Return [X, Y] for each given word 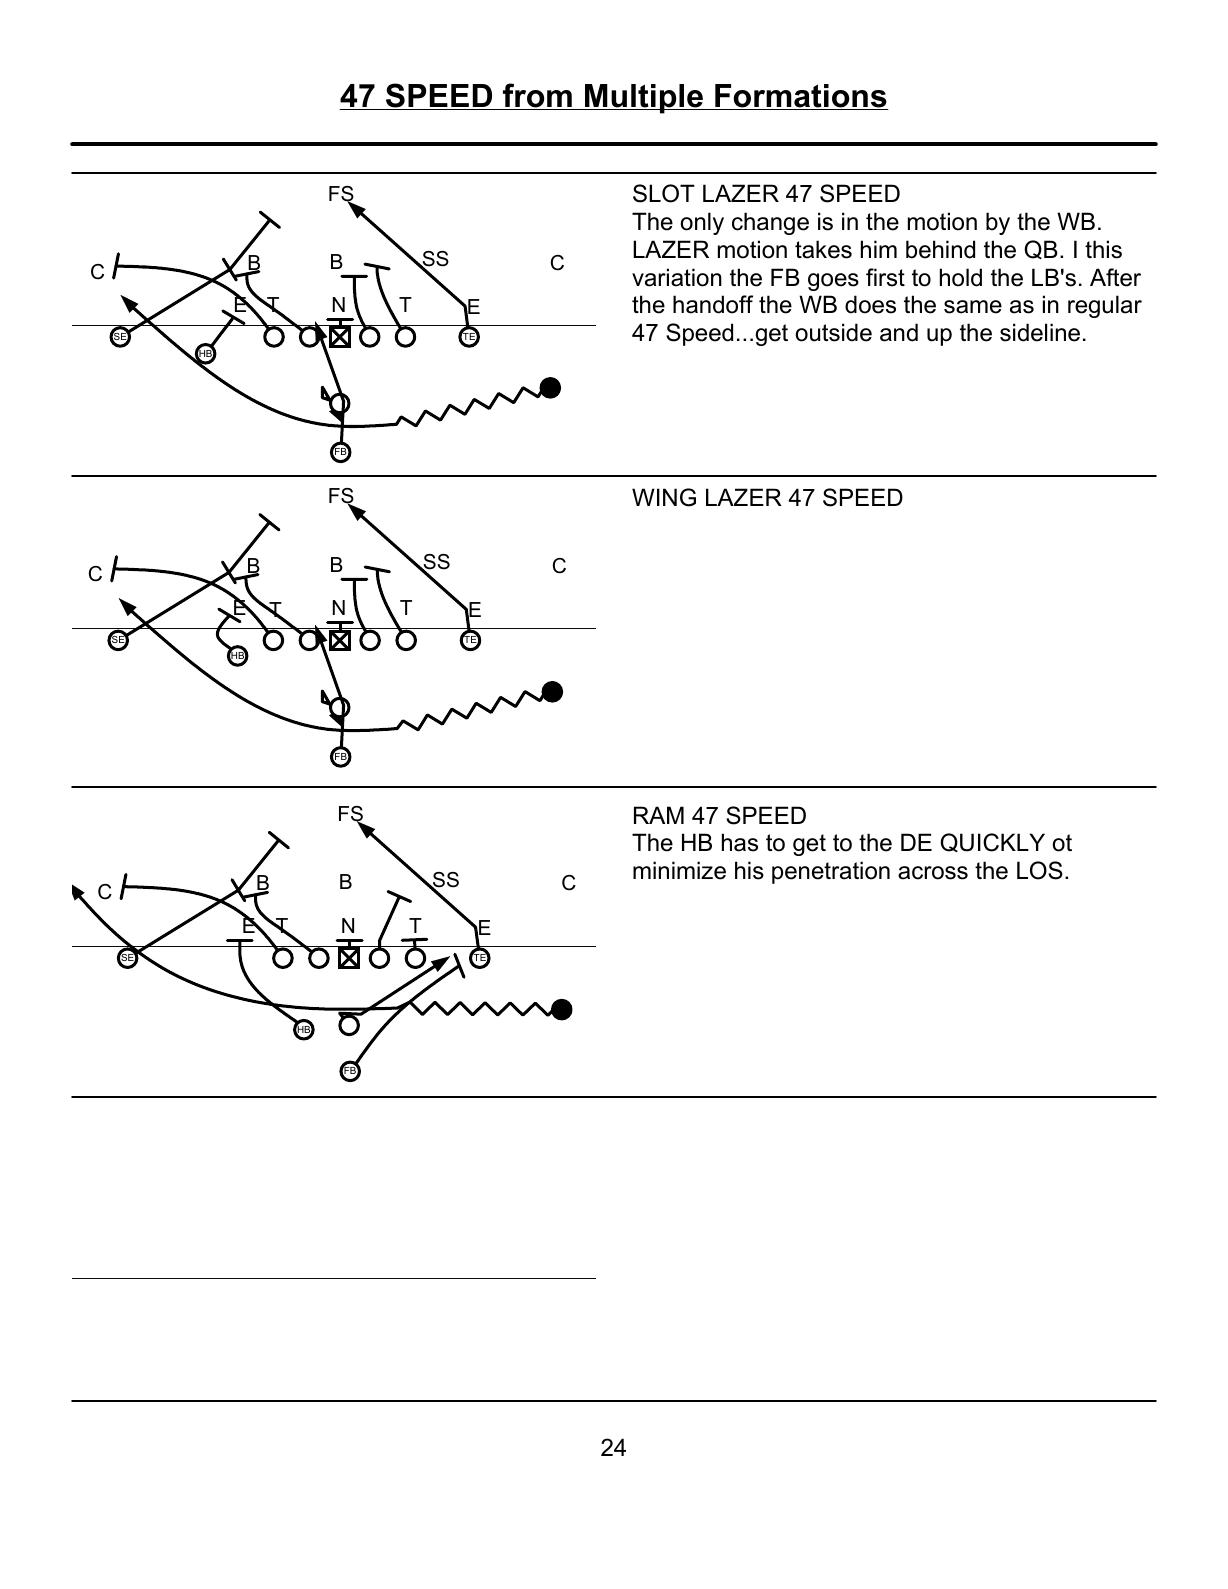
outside [834, 332]
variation [677, 277]
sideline [1040, 332]
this [1103, 249]
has [740, 842]
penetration [831, 872]
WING [664, 497]
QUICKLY [992, 842]
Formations [801, 97]
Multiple [644, 99]
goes [833, 282]
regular [1105, 306]
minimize [679, 870]
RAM [659, 815]
